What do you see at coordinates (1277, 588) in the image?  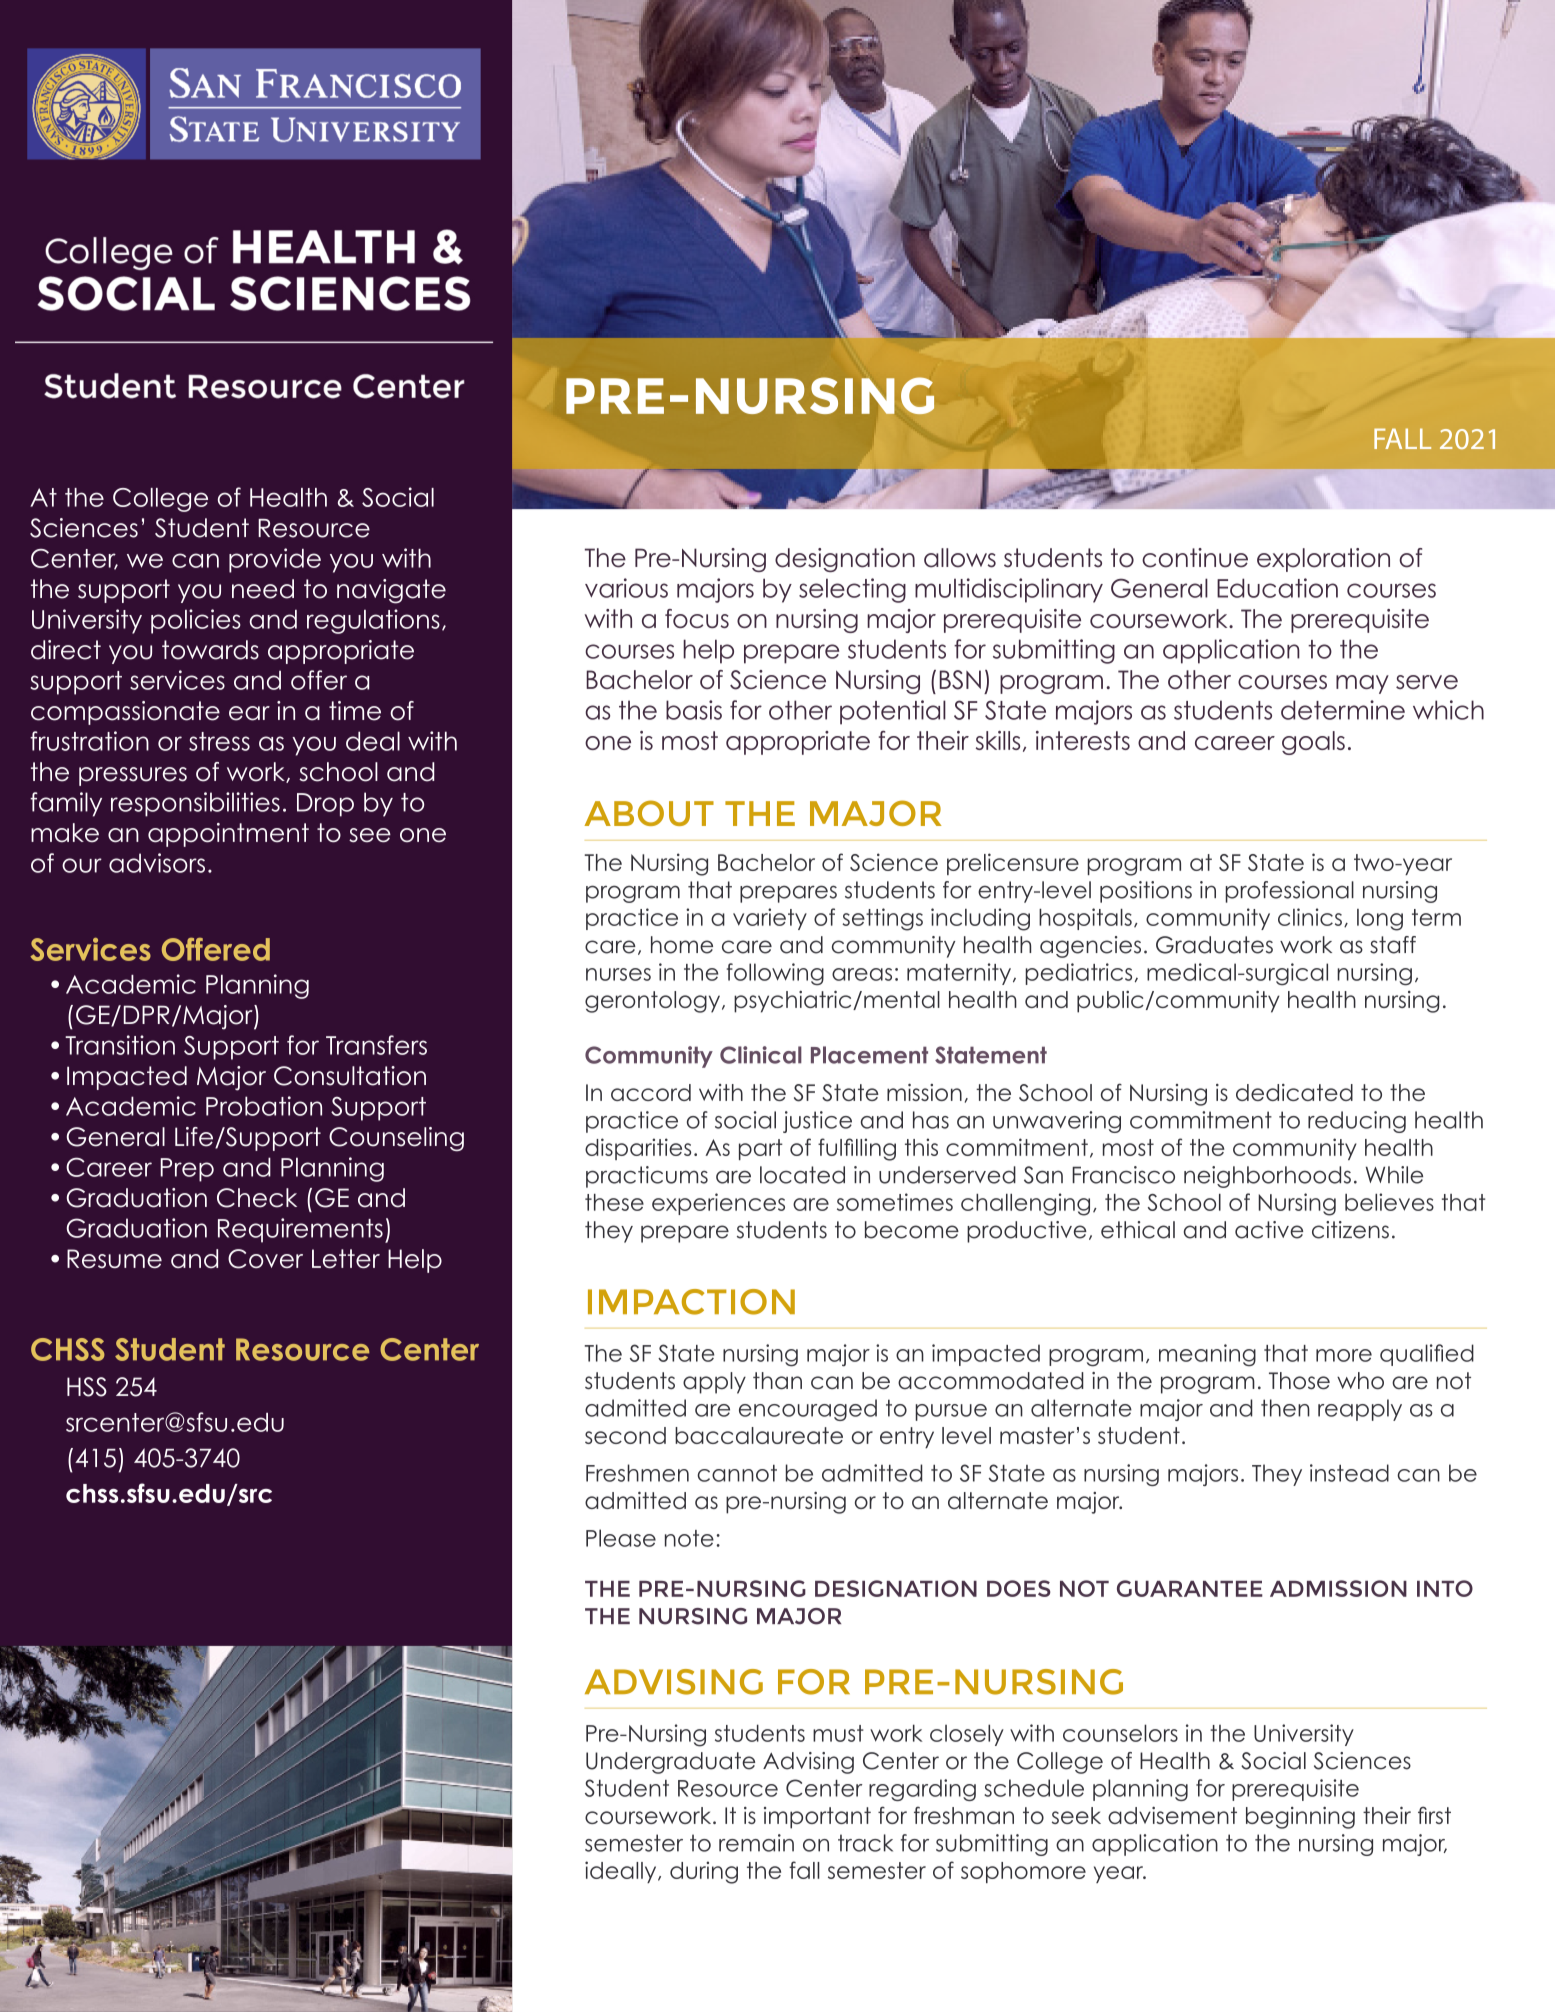 I see `Education` at bounding box center [1277, 588].
